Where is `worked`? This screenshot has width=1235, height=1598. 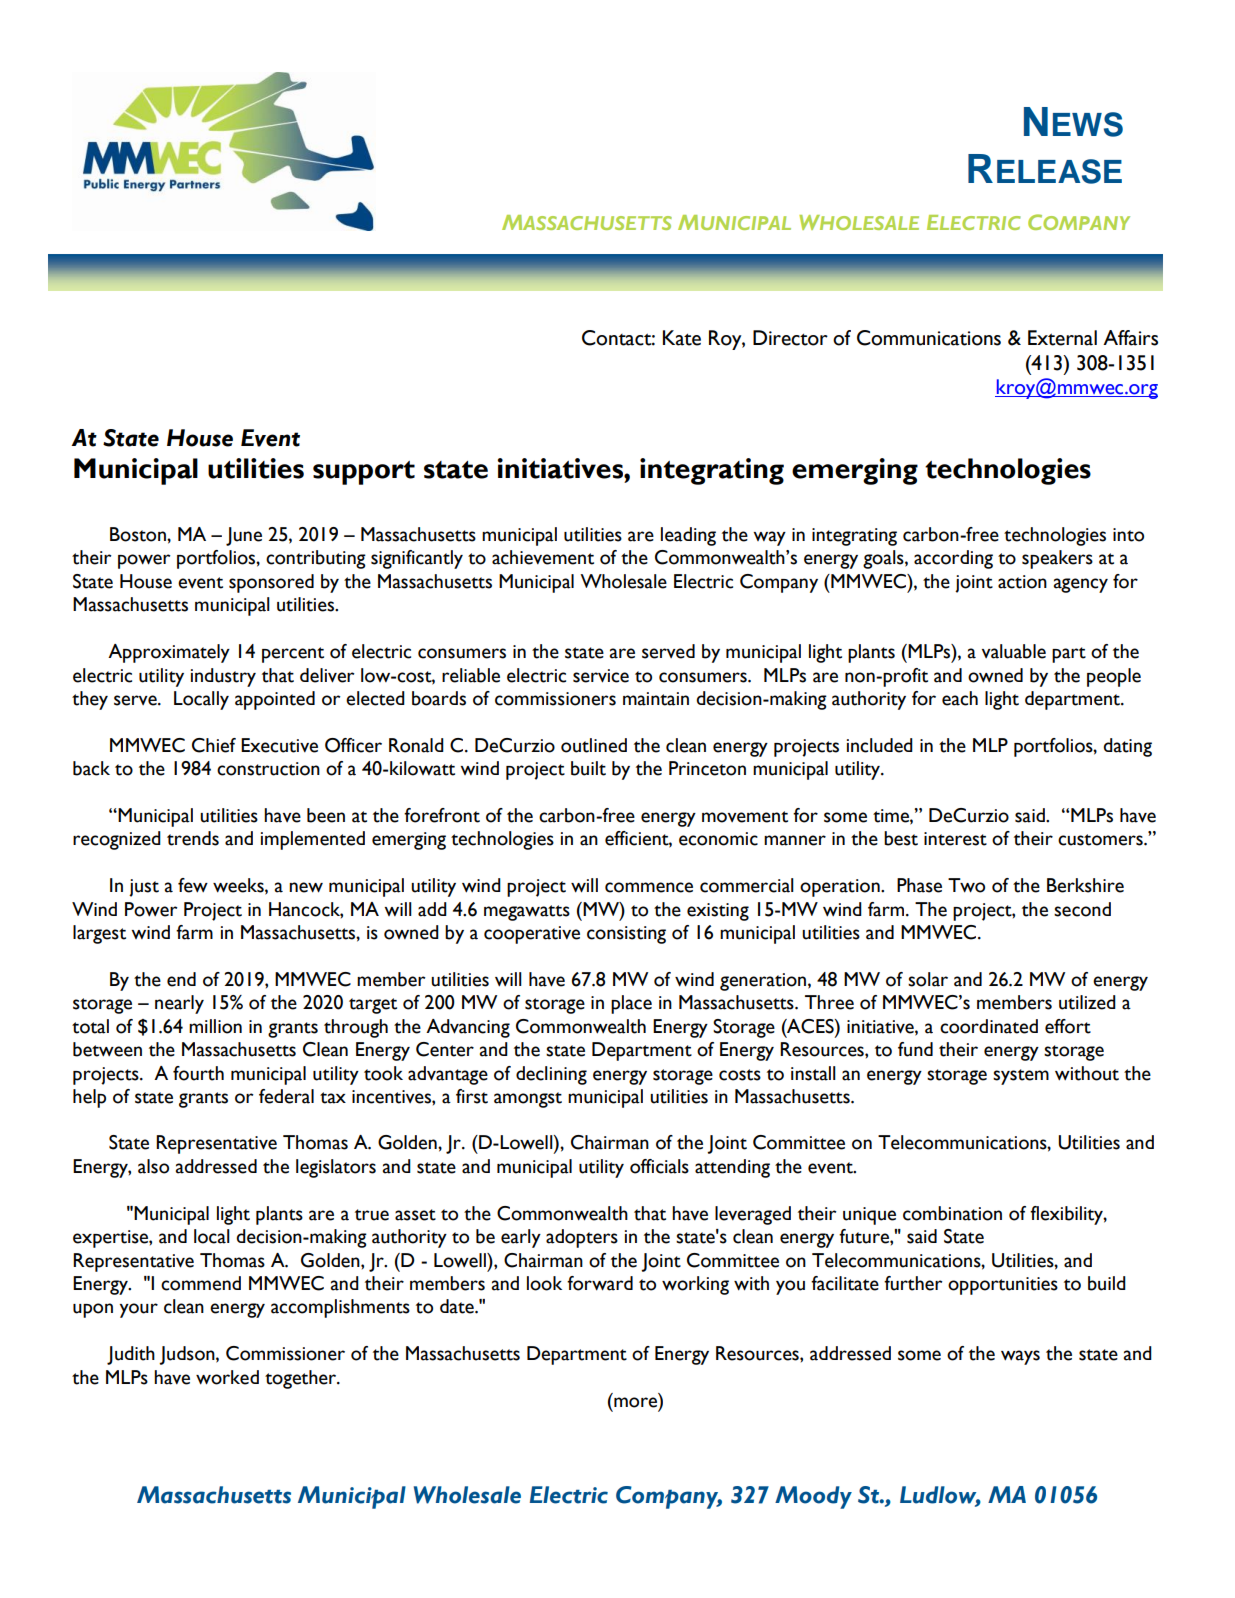 worked is located at coordinates (227, 1377).
